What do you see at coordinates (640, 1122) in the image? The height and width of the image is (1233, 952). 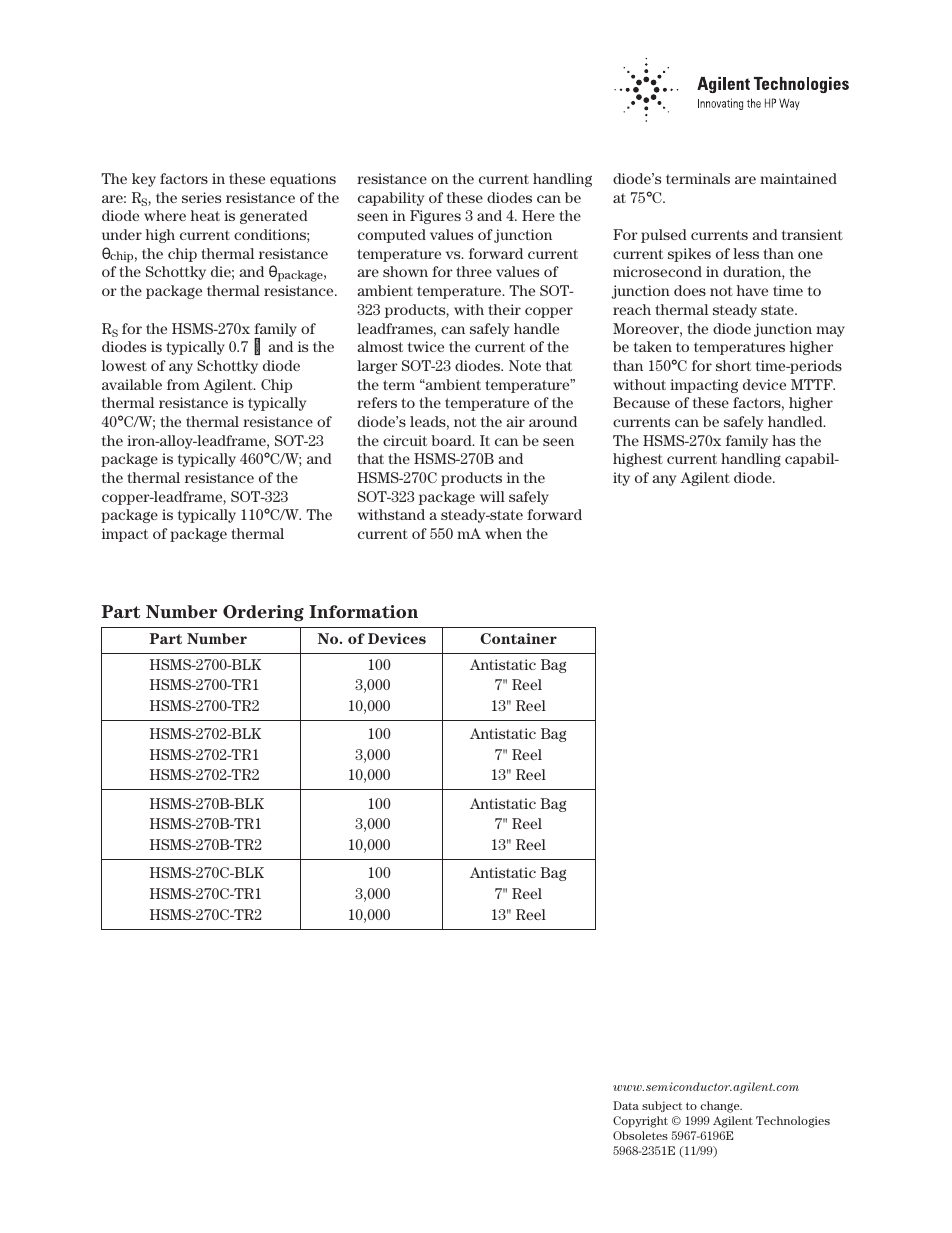 I see `Copyright` at bounding box center [640, 1122].
